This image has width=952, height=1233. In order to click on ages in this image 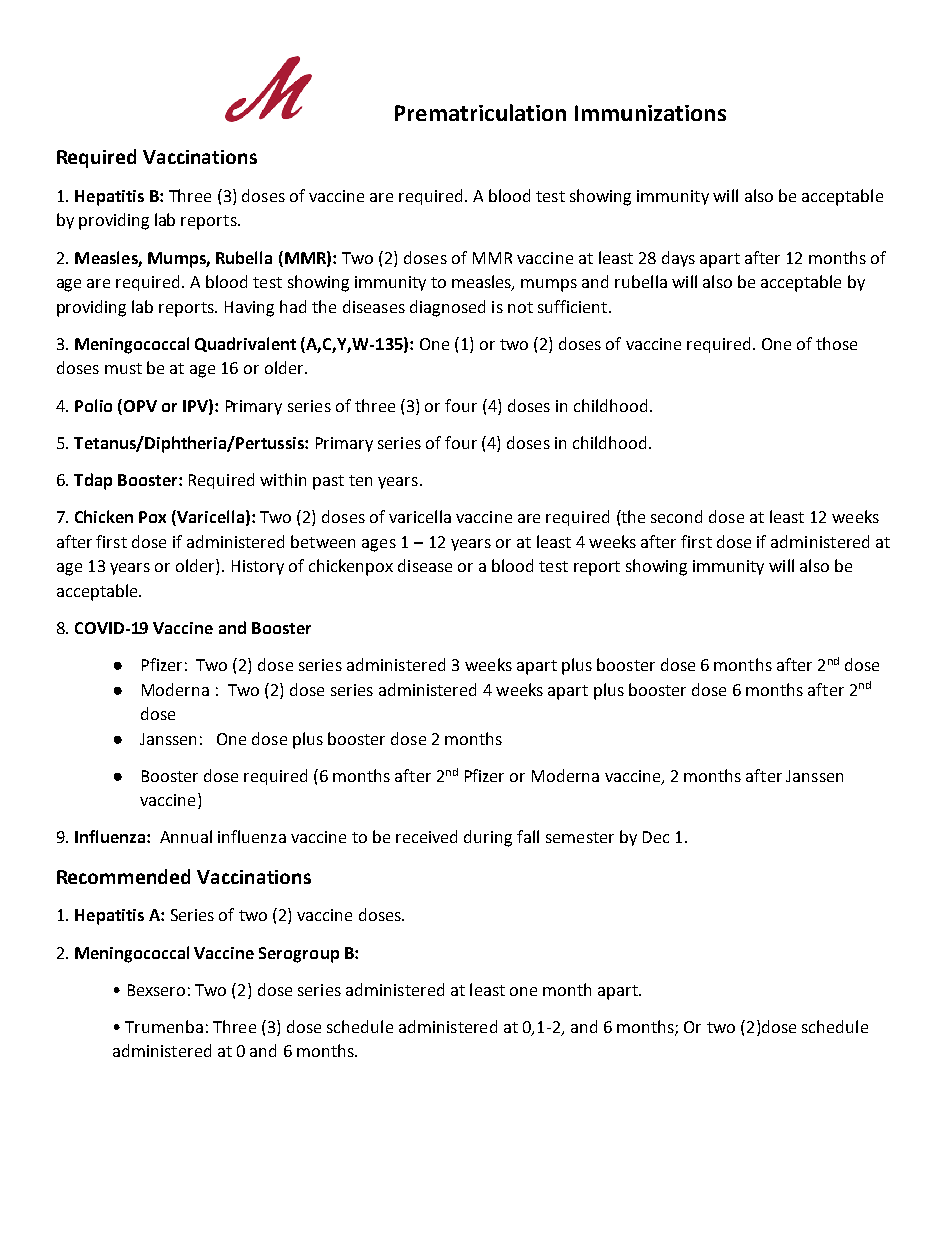, I will do `click(379, 545)`.
